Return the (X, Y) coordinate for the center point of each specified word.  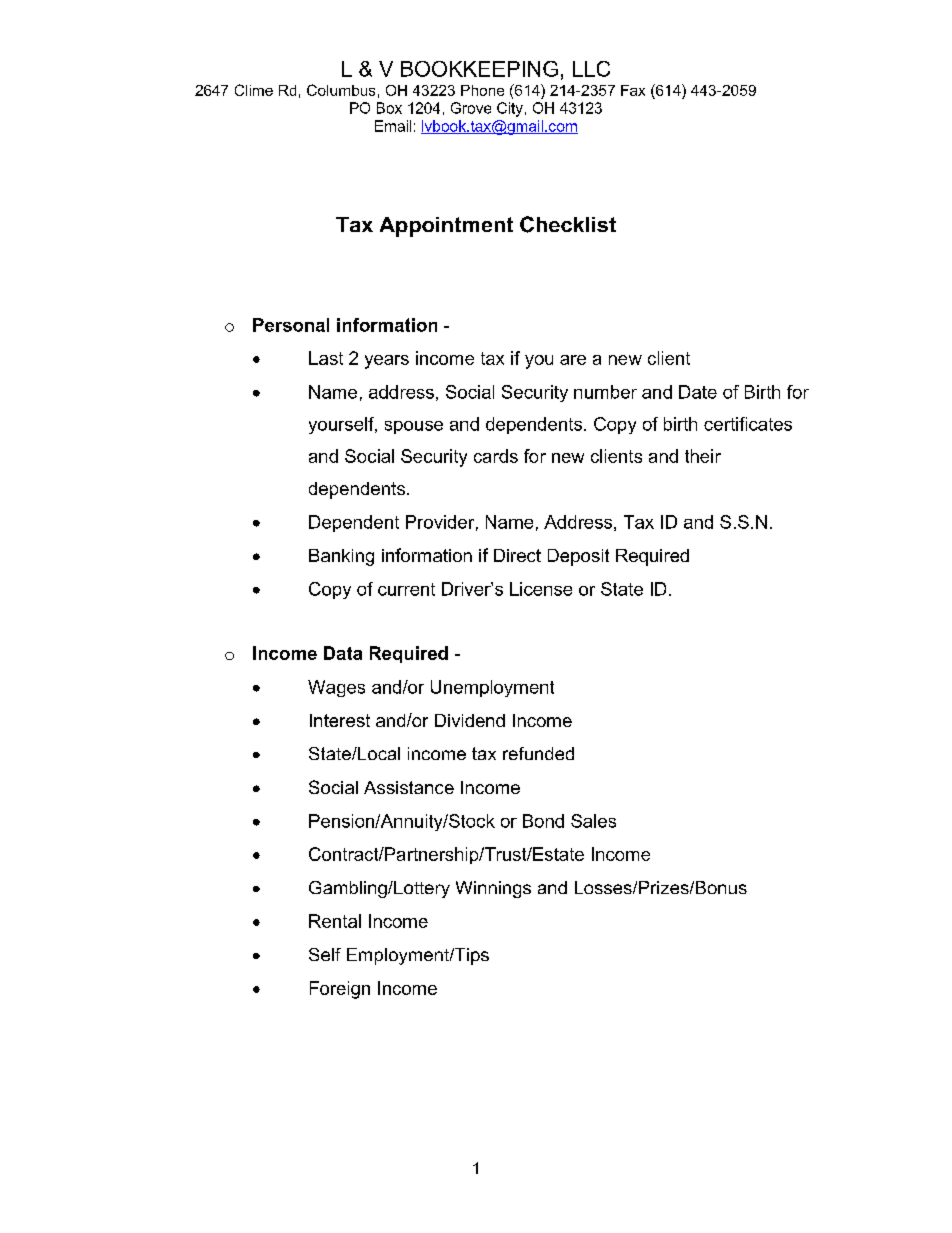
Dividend (470, 720)
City (510, 109)
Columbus (341, 90)
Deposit (578, 557)
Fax (633, 90)
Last (326, 358)
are (573, 360)
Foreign (340, 990)
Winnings (493, 889)
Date (698, 392)
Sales (593, 821)
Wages (336, 688)
